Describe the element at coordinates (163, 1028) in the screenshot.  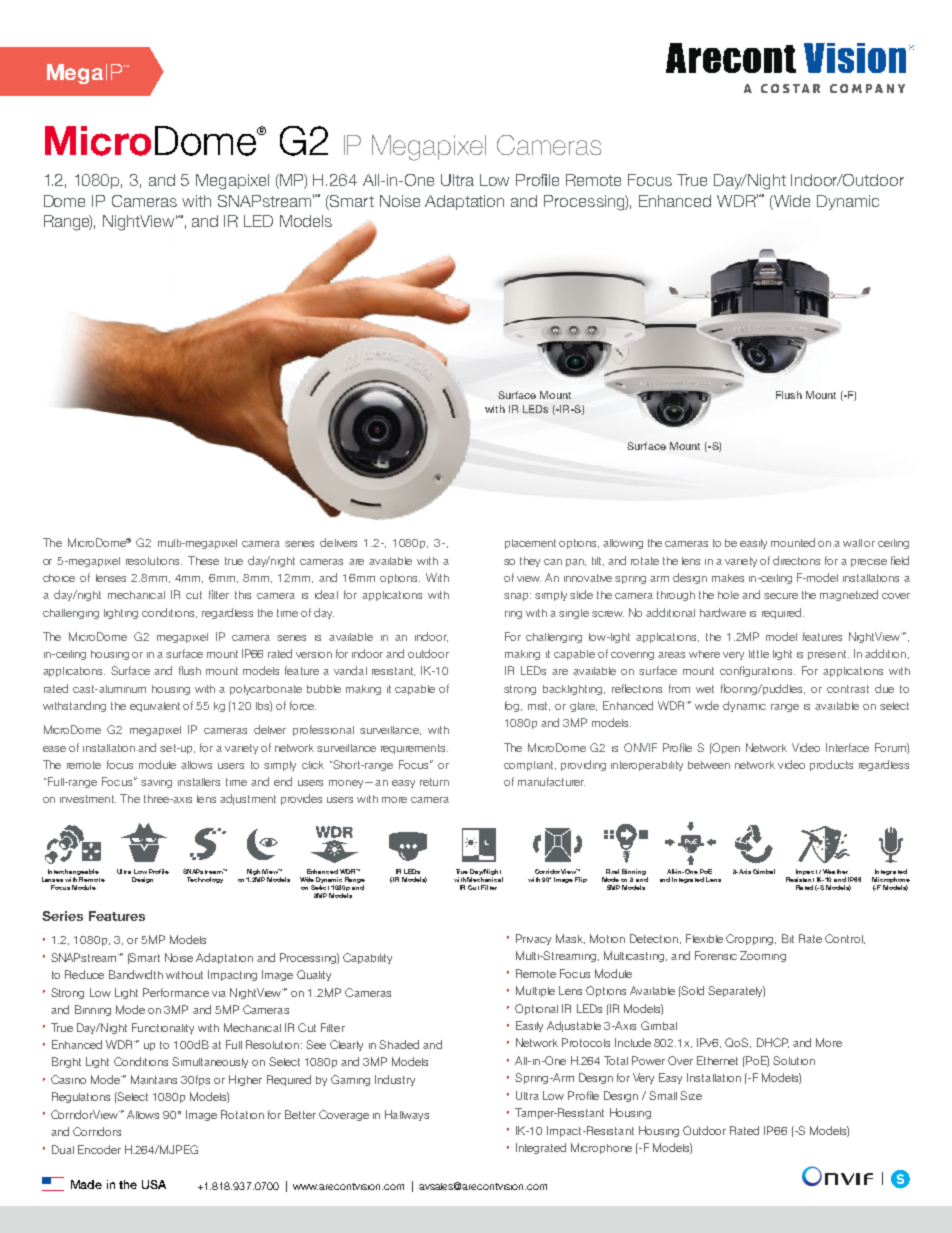
I see `Functionality` at that location.
